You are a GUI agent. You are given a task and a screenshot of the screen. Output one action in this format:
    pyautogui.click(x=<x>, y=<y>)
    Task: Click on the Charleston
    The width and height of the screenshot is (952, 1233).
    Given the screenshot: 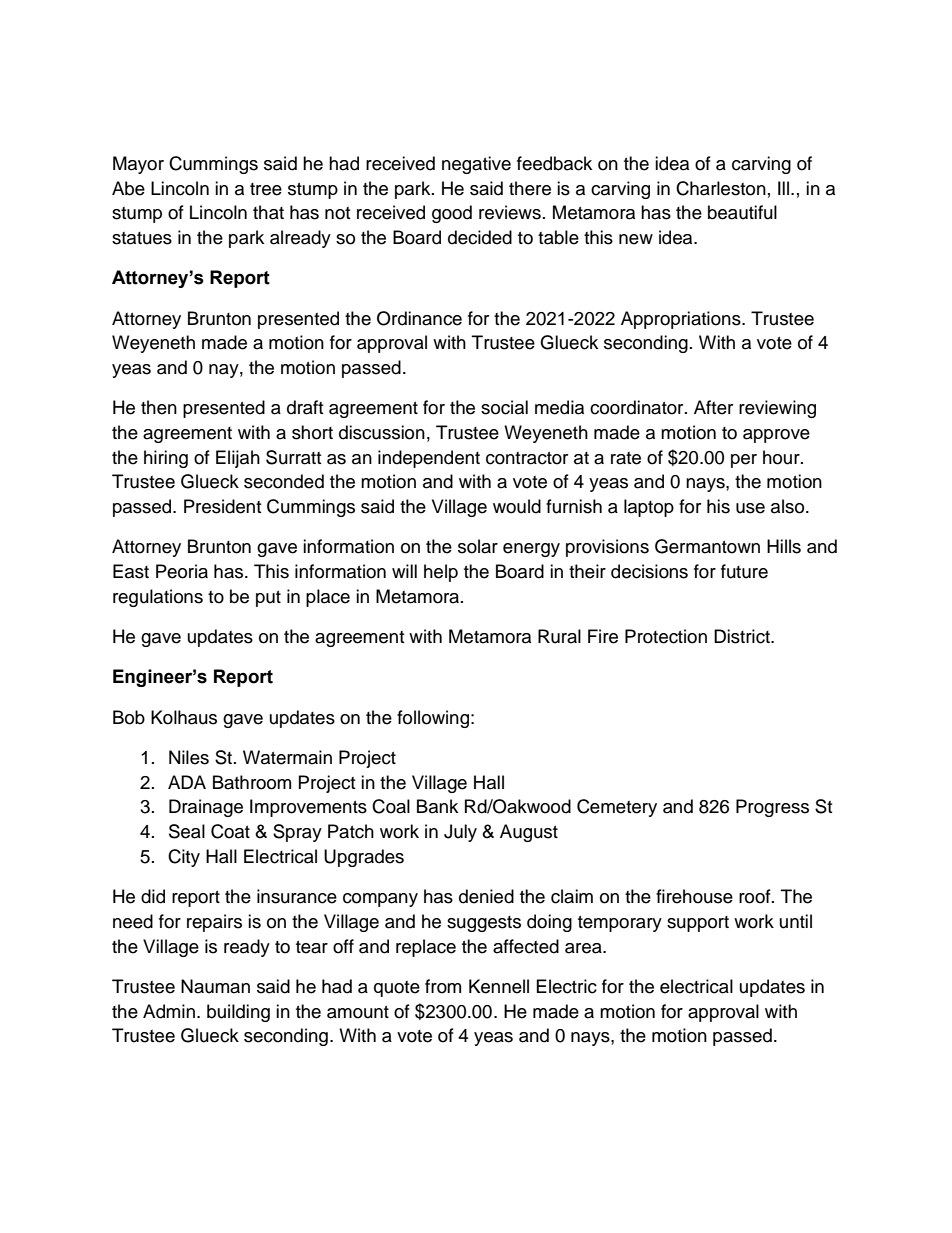 What is the action you would take?
    pyautogui.click(x=721, y=188)
